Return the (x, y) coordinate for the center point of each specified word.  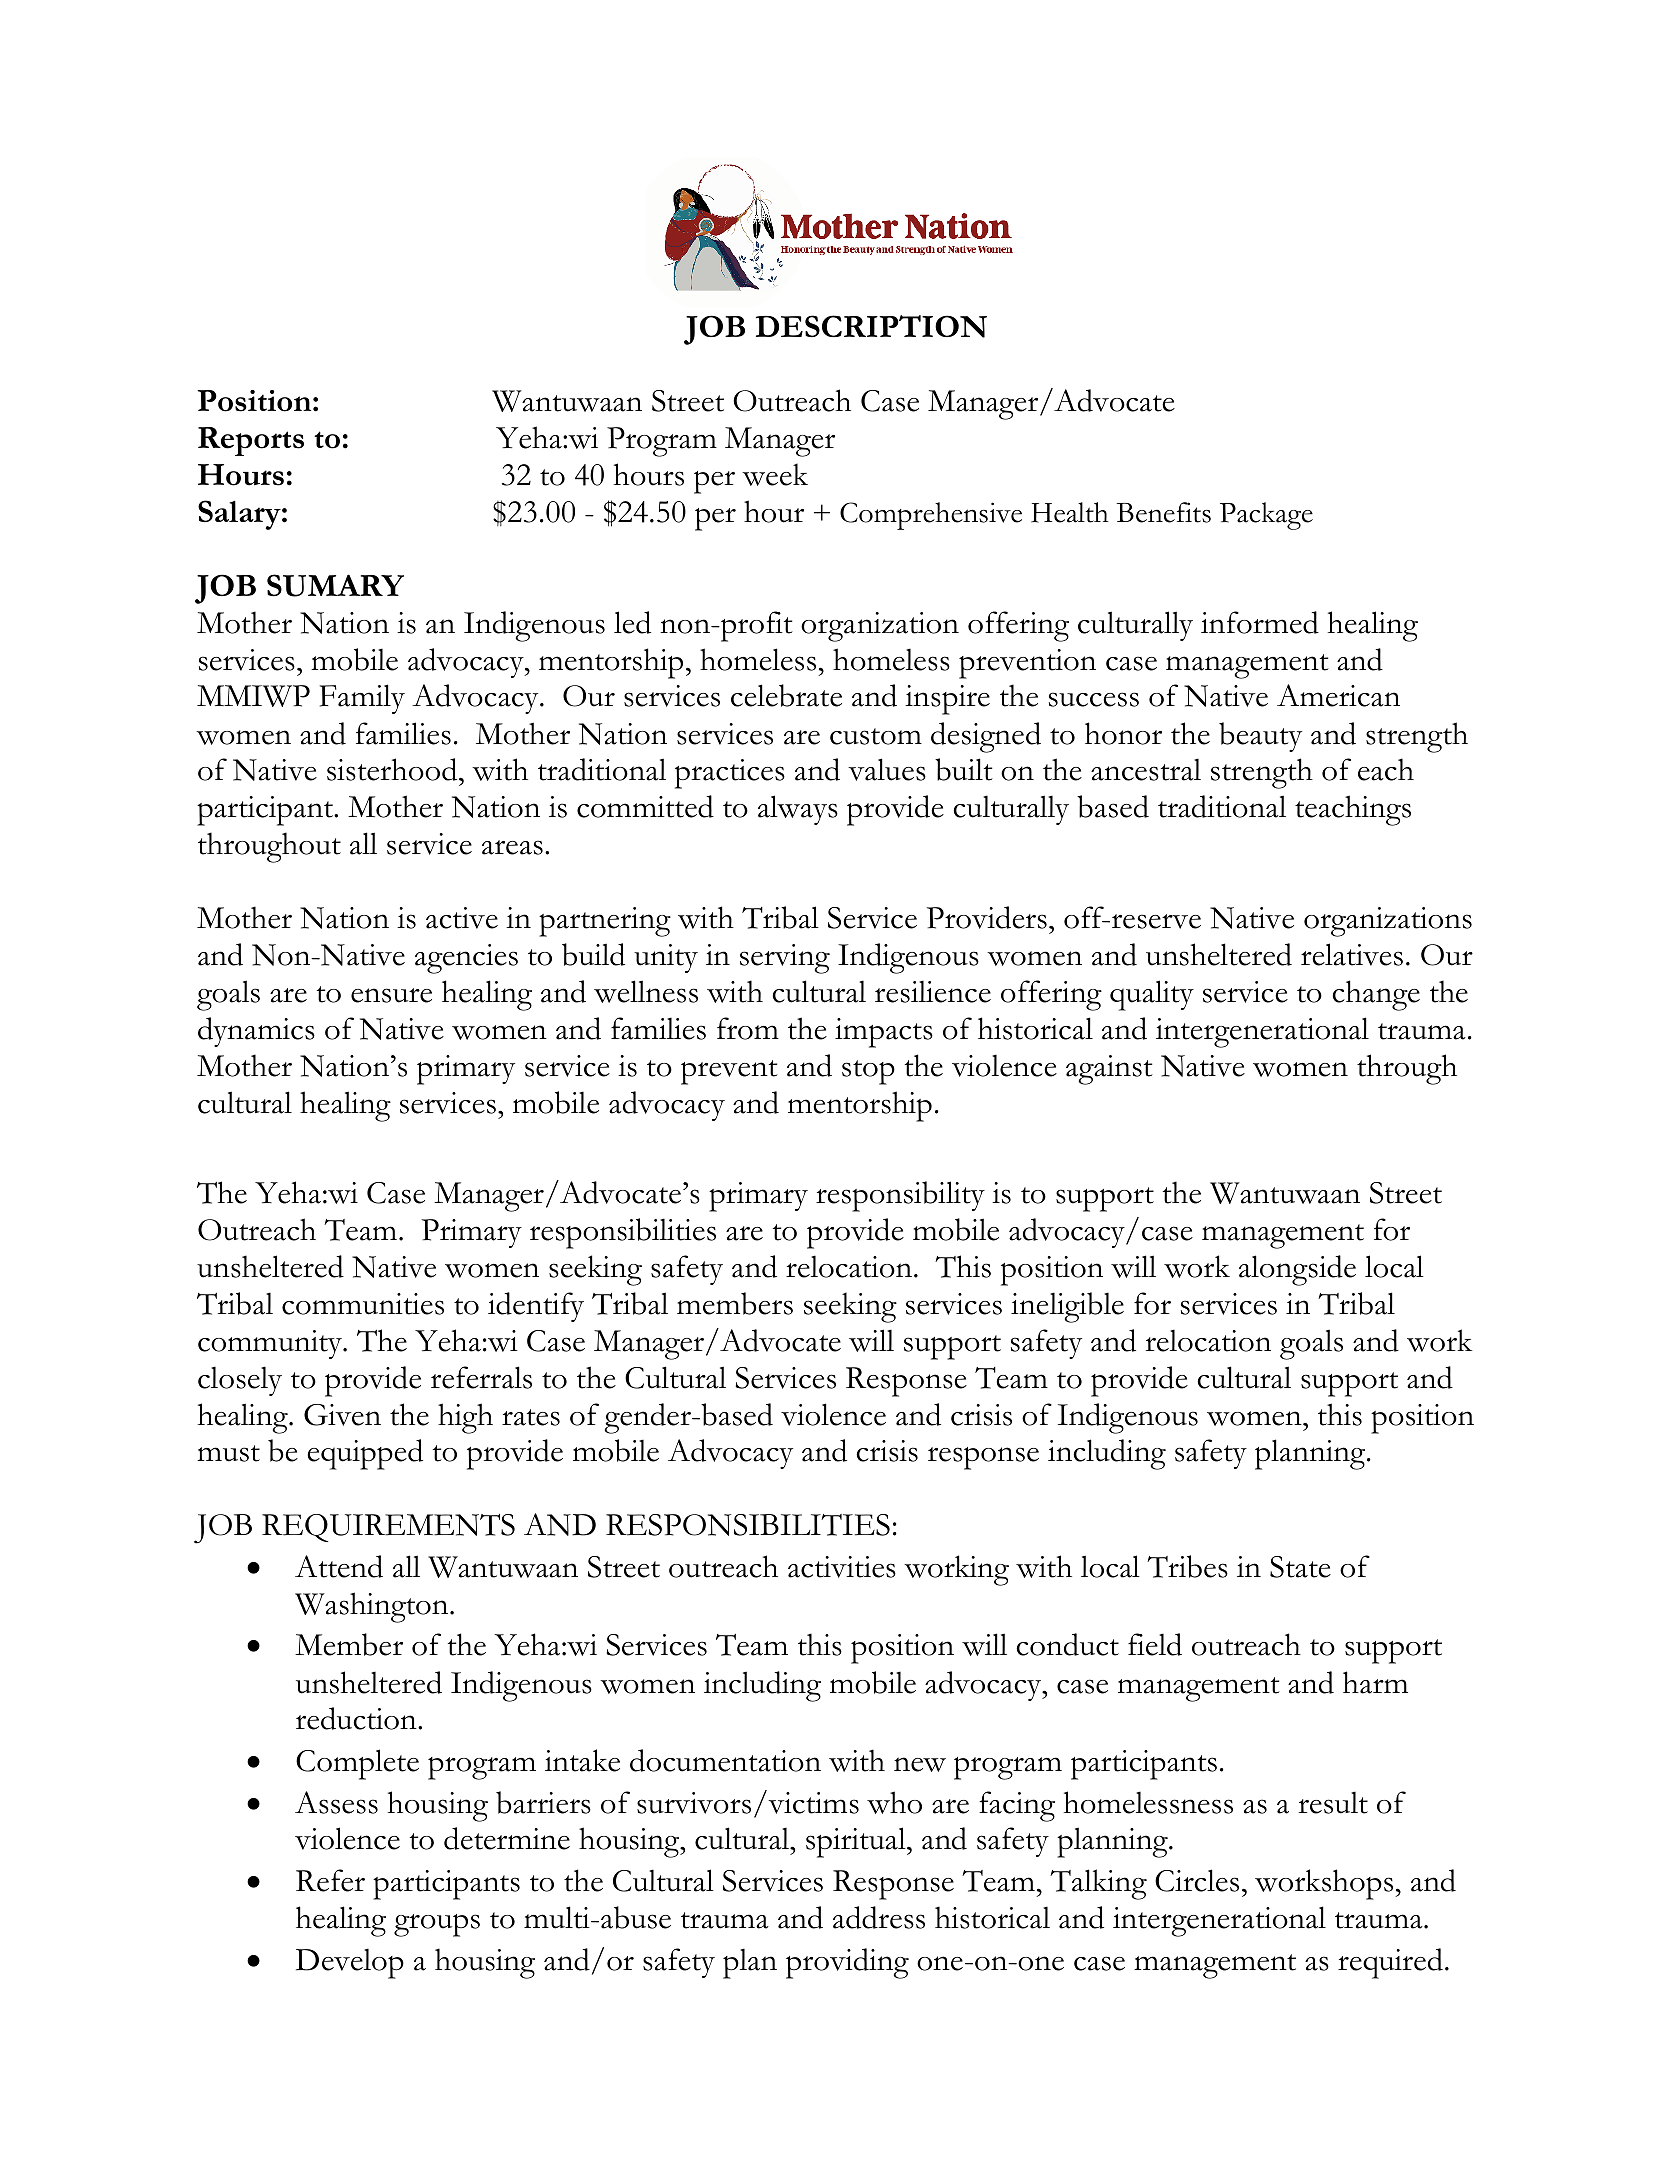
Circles (1197, 1880)
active (462, 918)
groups (437, 1925)
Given (342, 1415)
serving (785, 959)
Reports (251, 441)
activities (842, 1567)
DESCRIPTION (871, 326)
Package (1266, 516)
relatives (1352, 954)
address (879, 1917)
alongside (1297, 1270)
